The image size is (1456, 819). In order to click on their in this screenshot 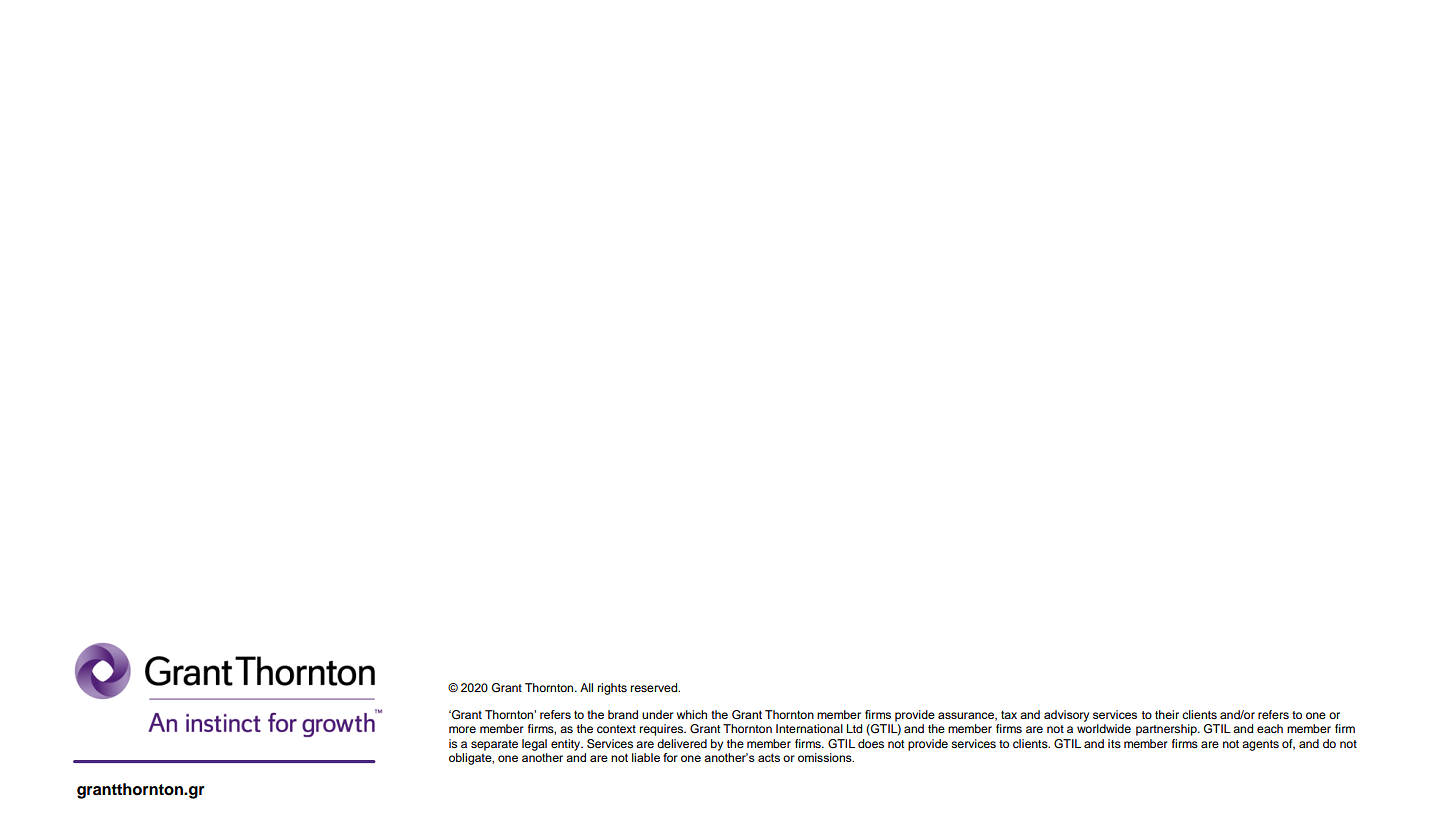, I will do `click(1167, 714)`.
